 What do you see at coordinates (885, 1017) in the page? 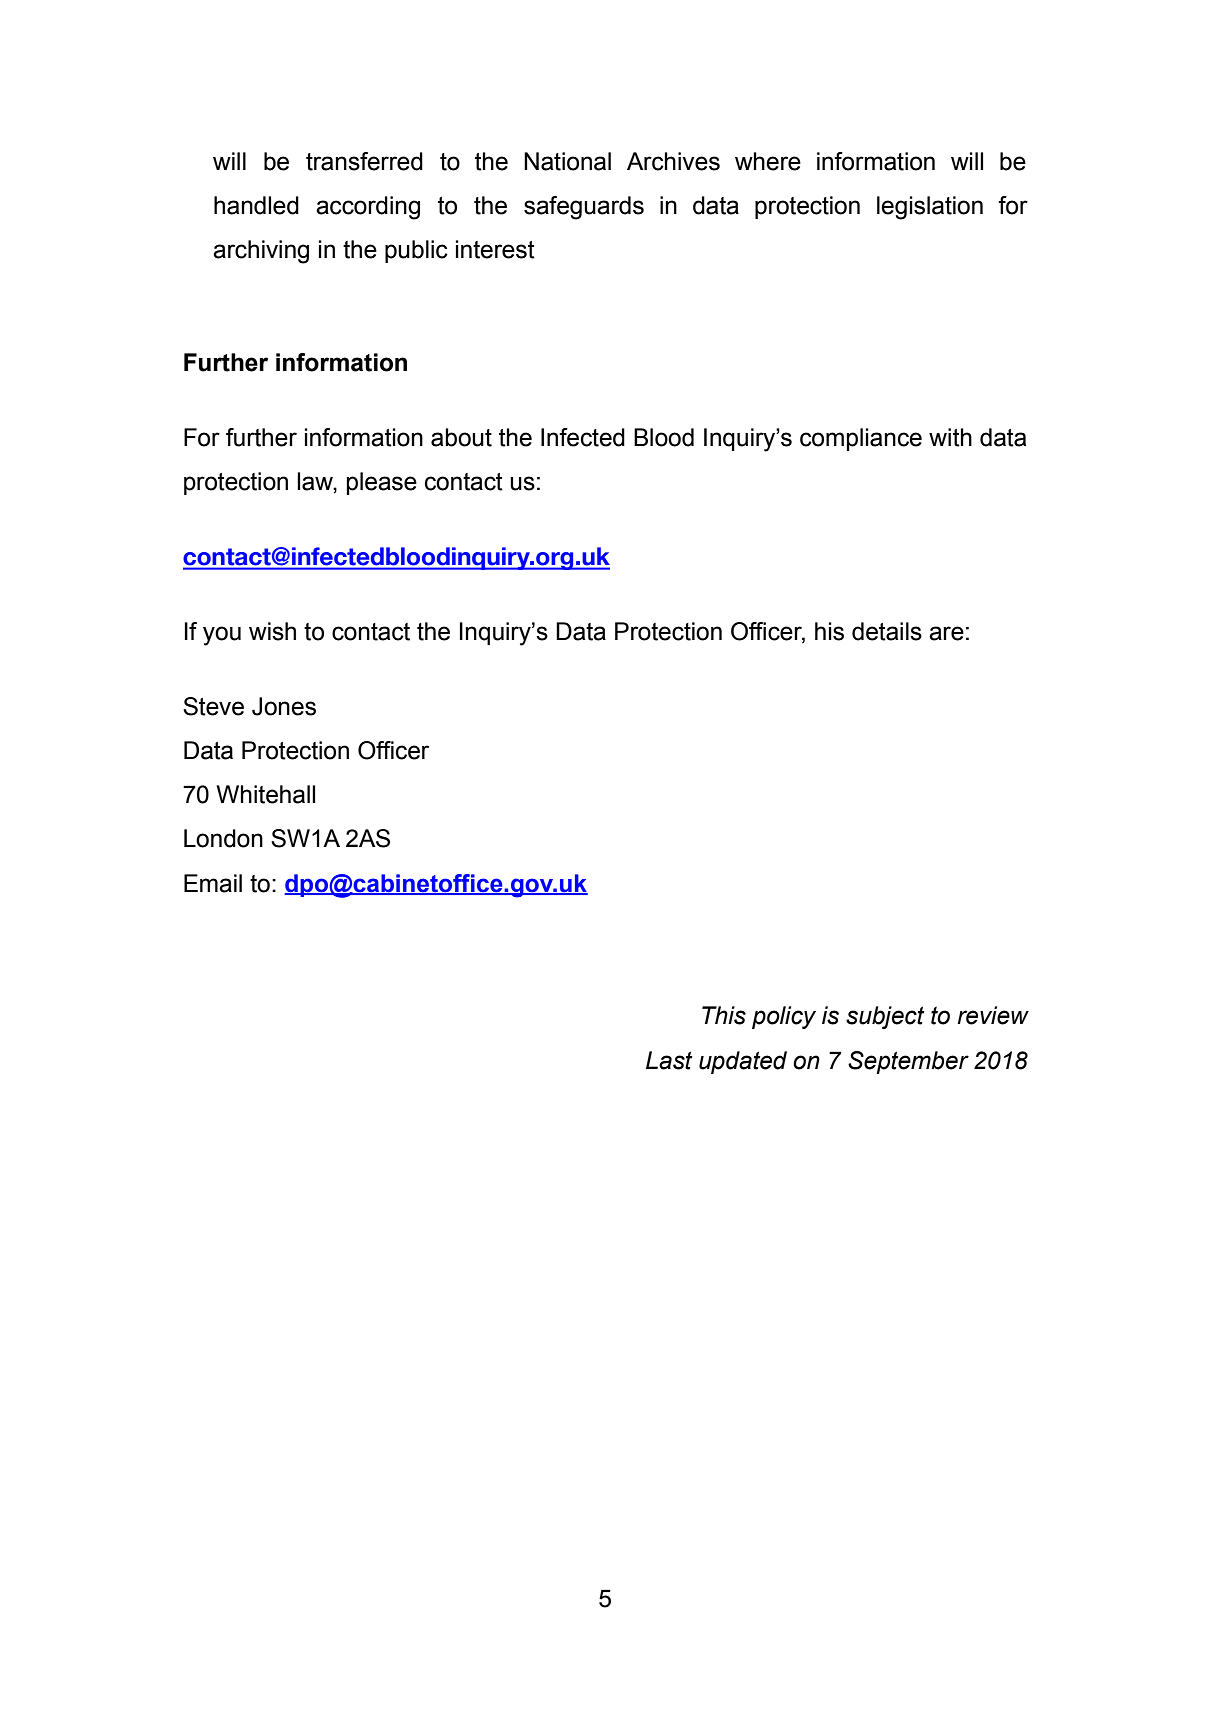
I see `subject` at bounding box center [885, 1017].
